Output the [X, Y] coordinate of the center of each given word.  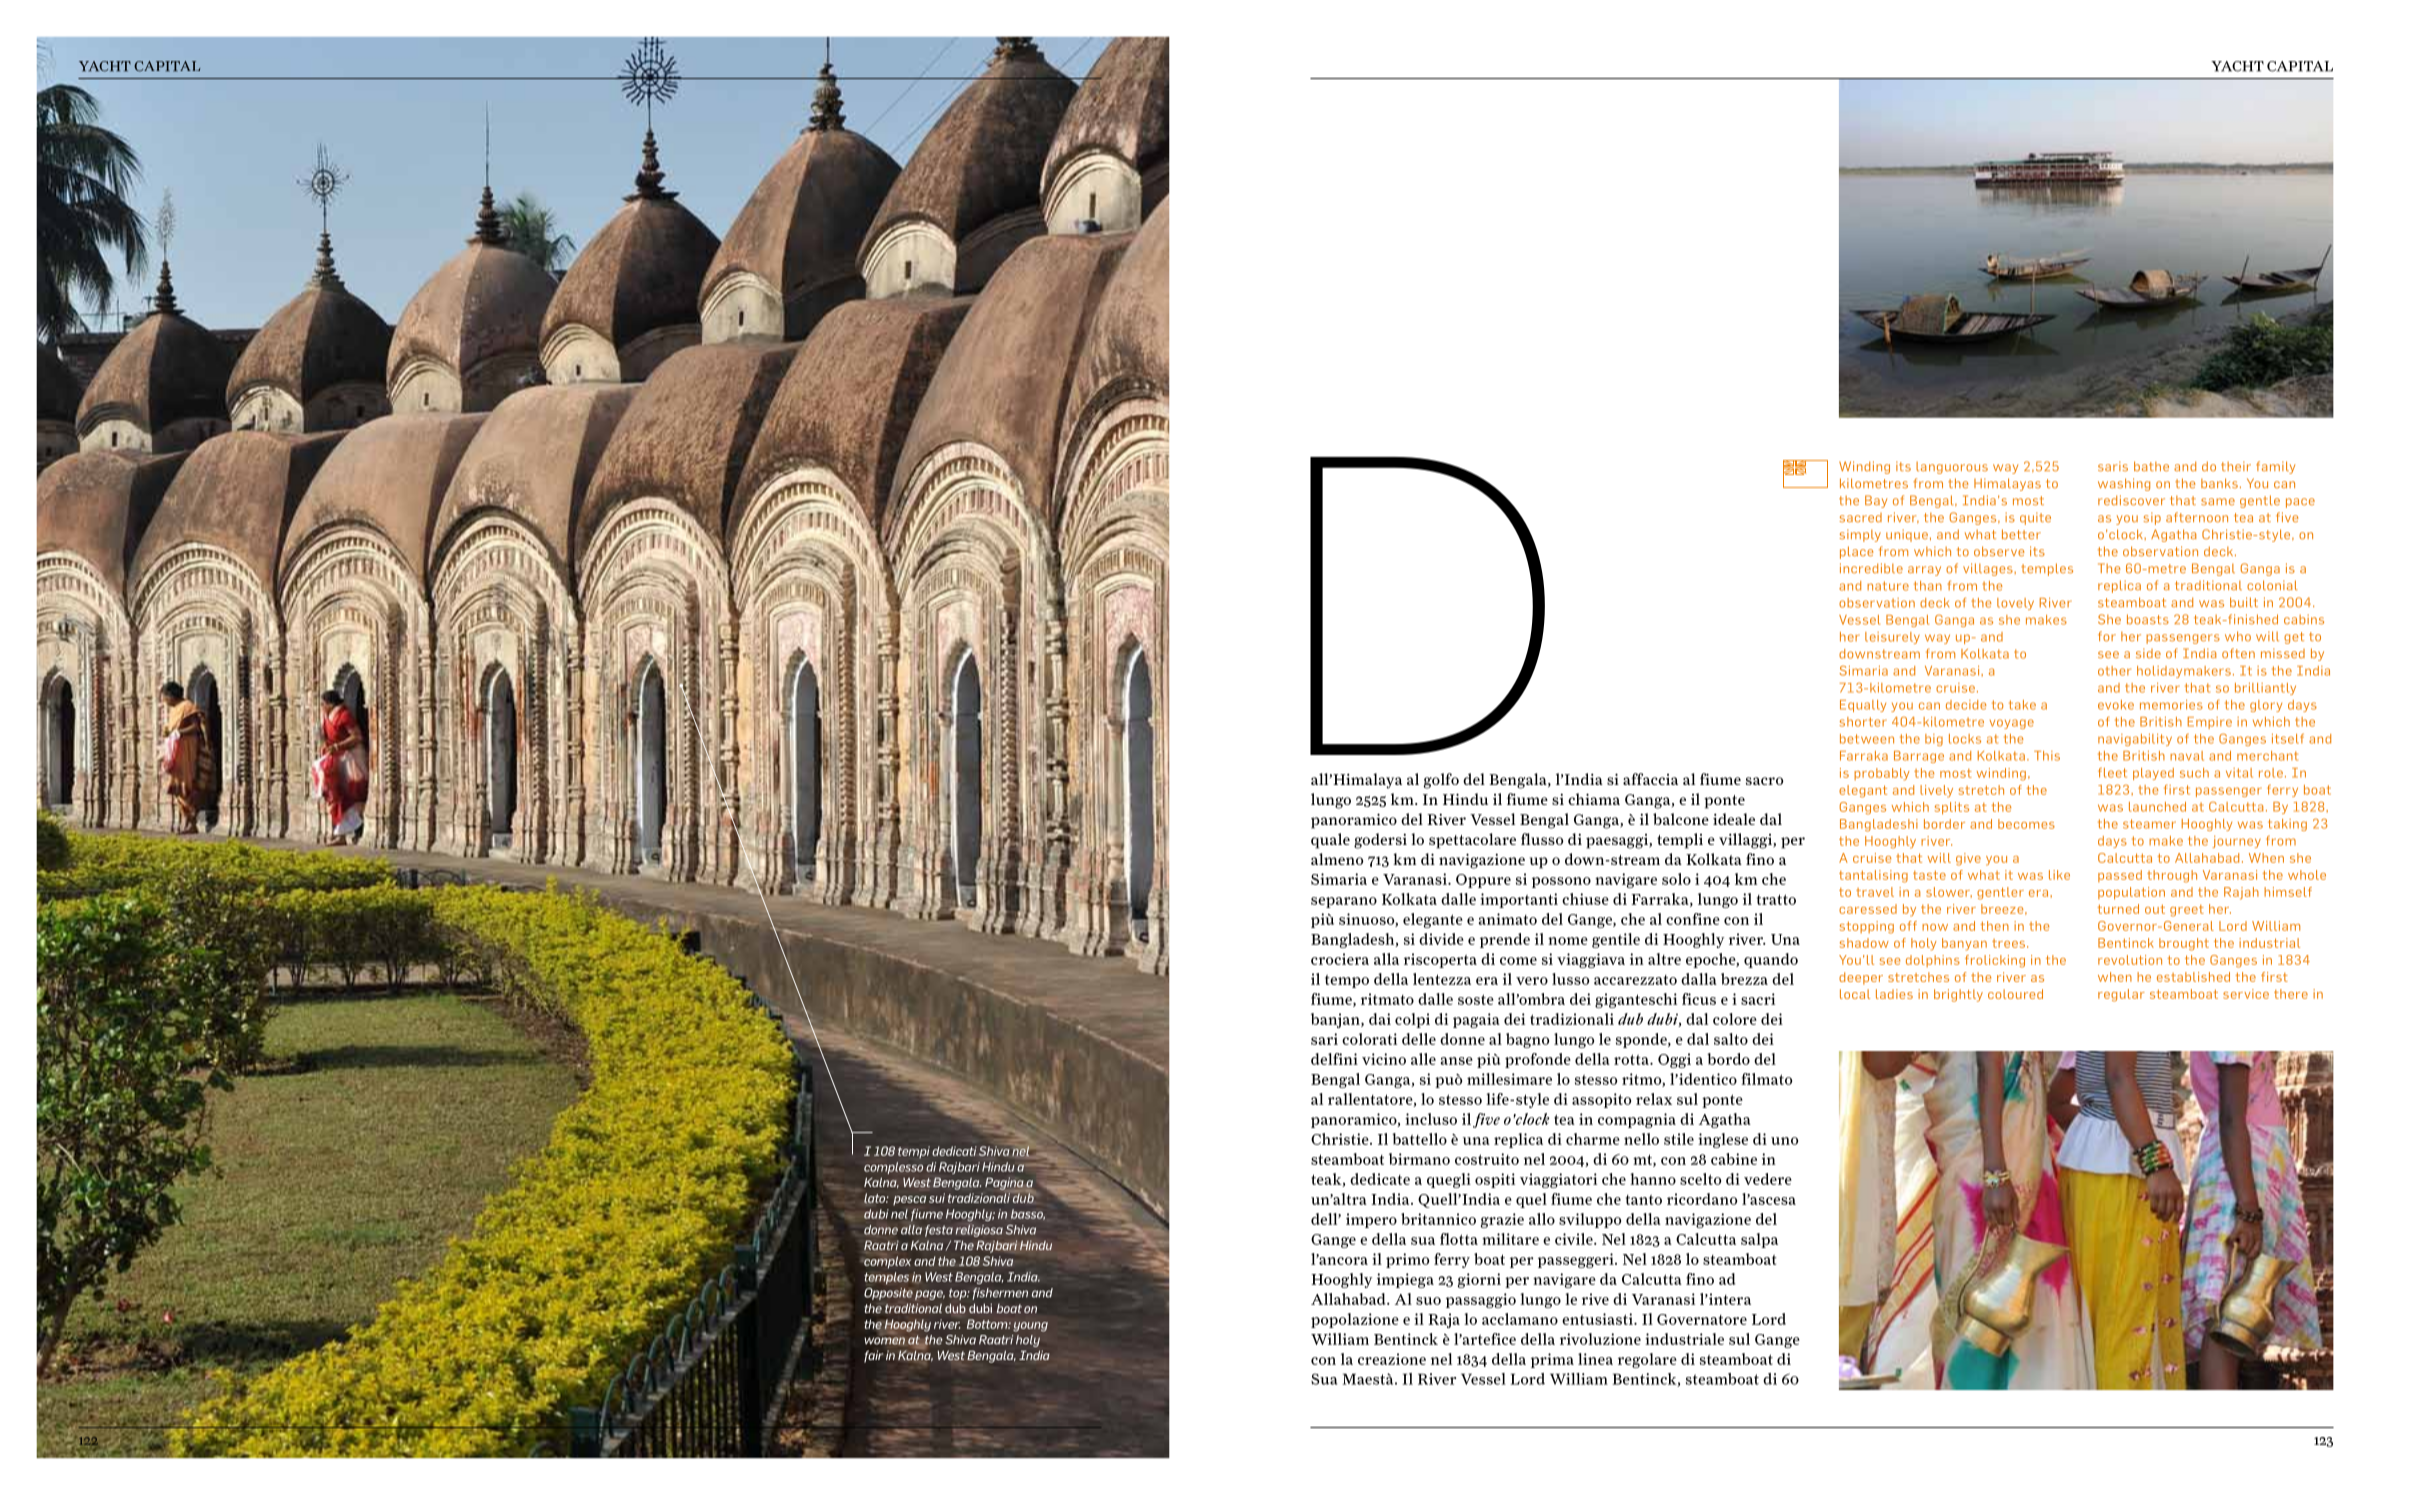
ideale [1734, 819]
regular [2121, 995]
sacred [1860, 518]
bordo [1728, 1059]
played [2153, 774]
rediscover [2131, 500]
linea [1595, 1359]
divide [1441, 939]
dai [1380, 1019]
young [1030, 1327]
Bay [1876, 501]
